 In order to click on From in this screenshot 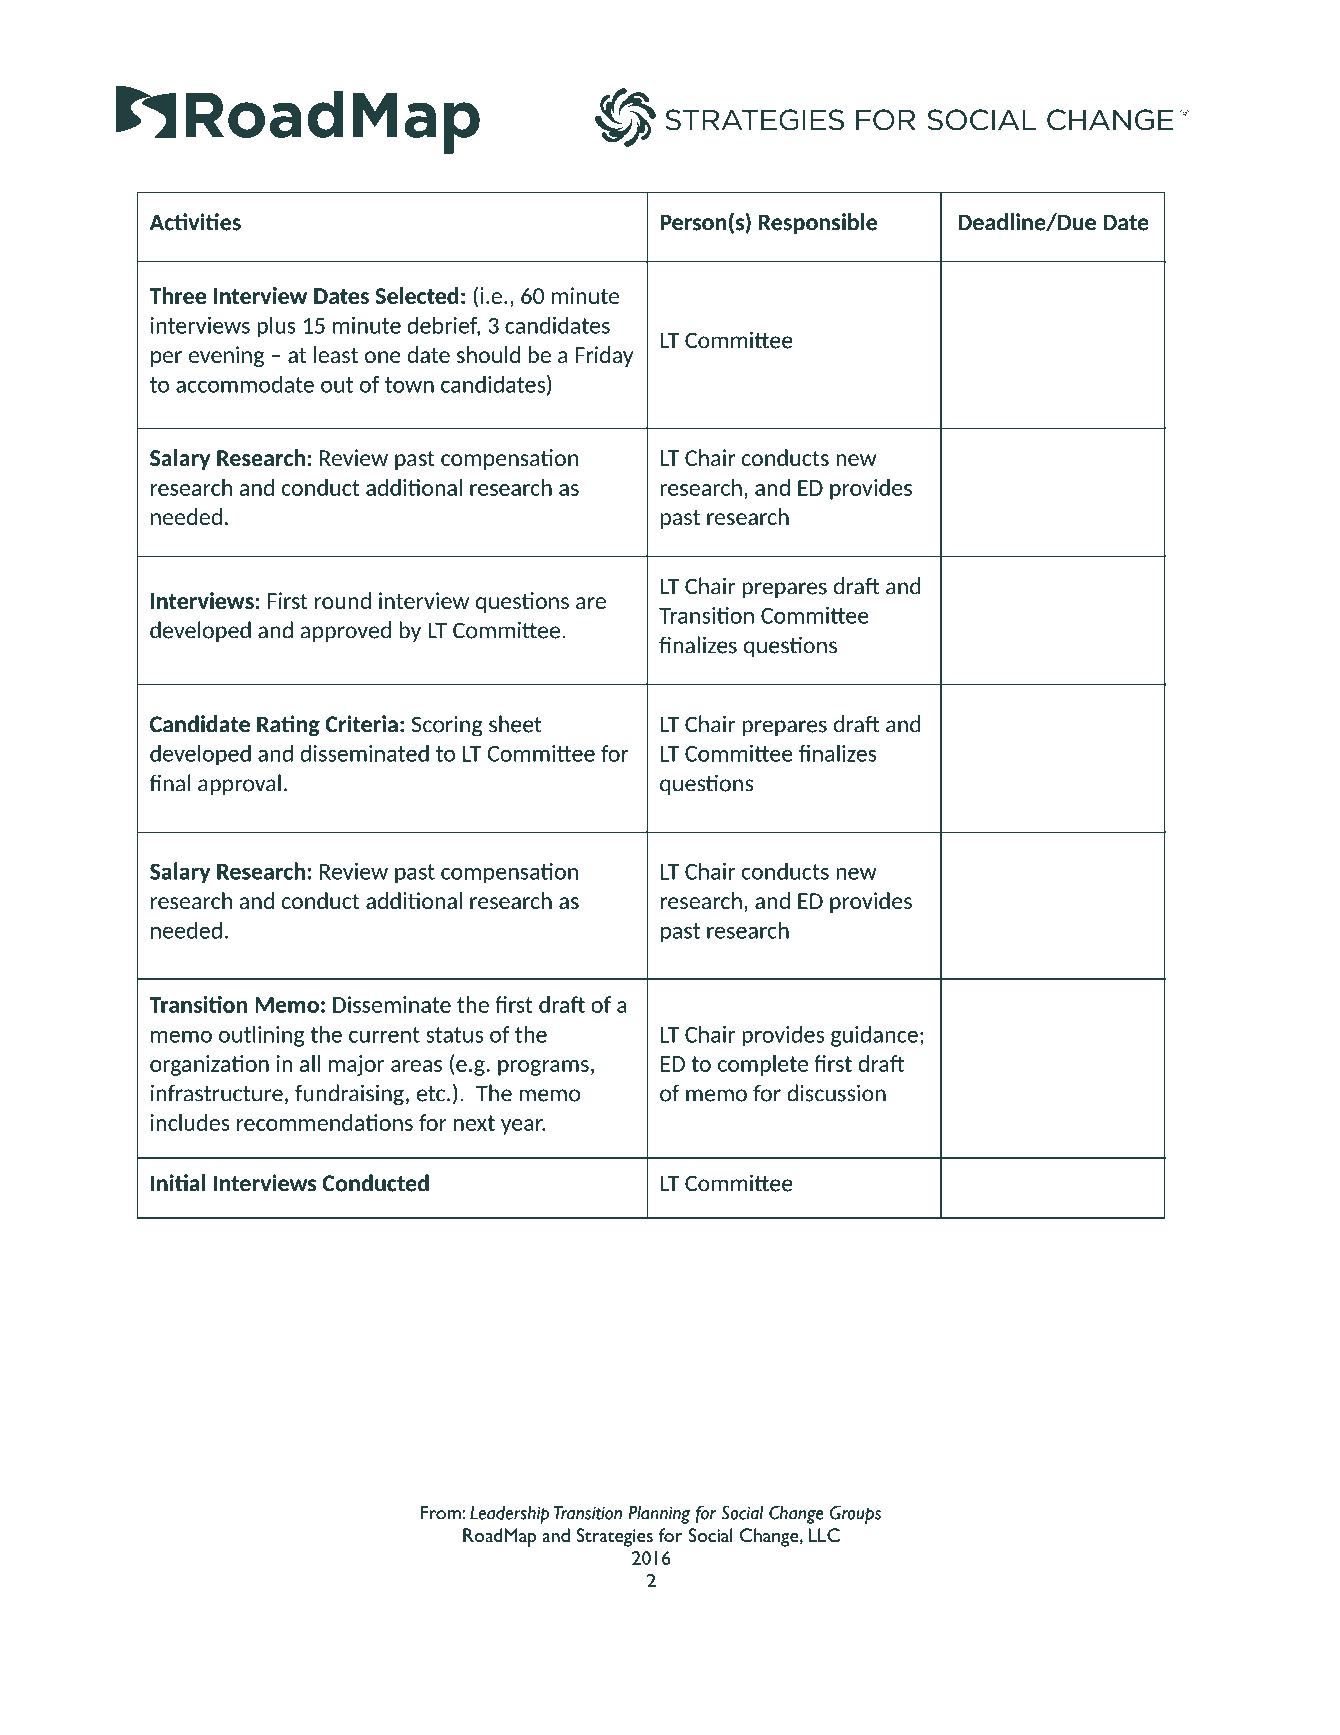, I will do `click(441, 1512)`.
